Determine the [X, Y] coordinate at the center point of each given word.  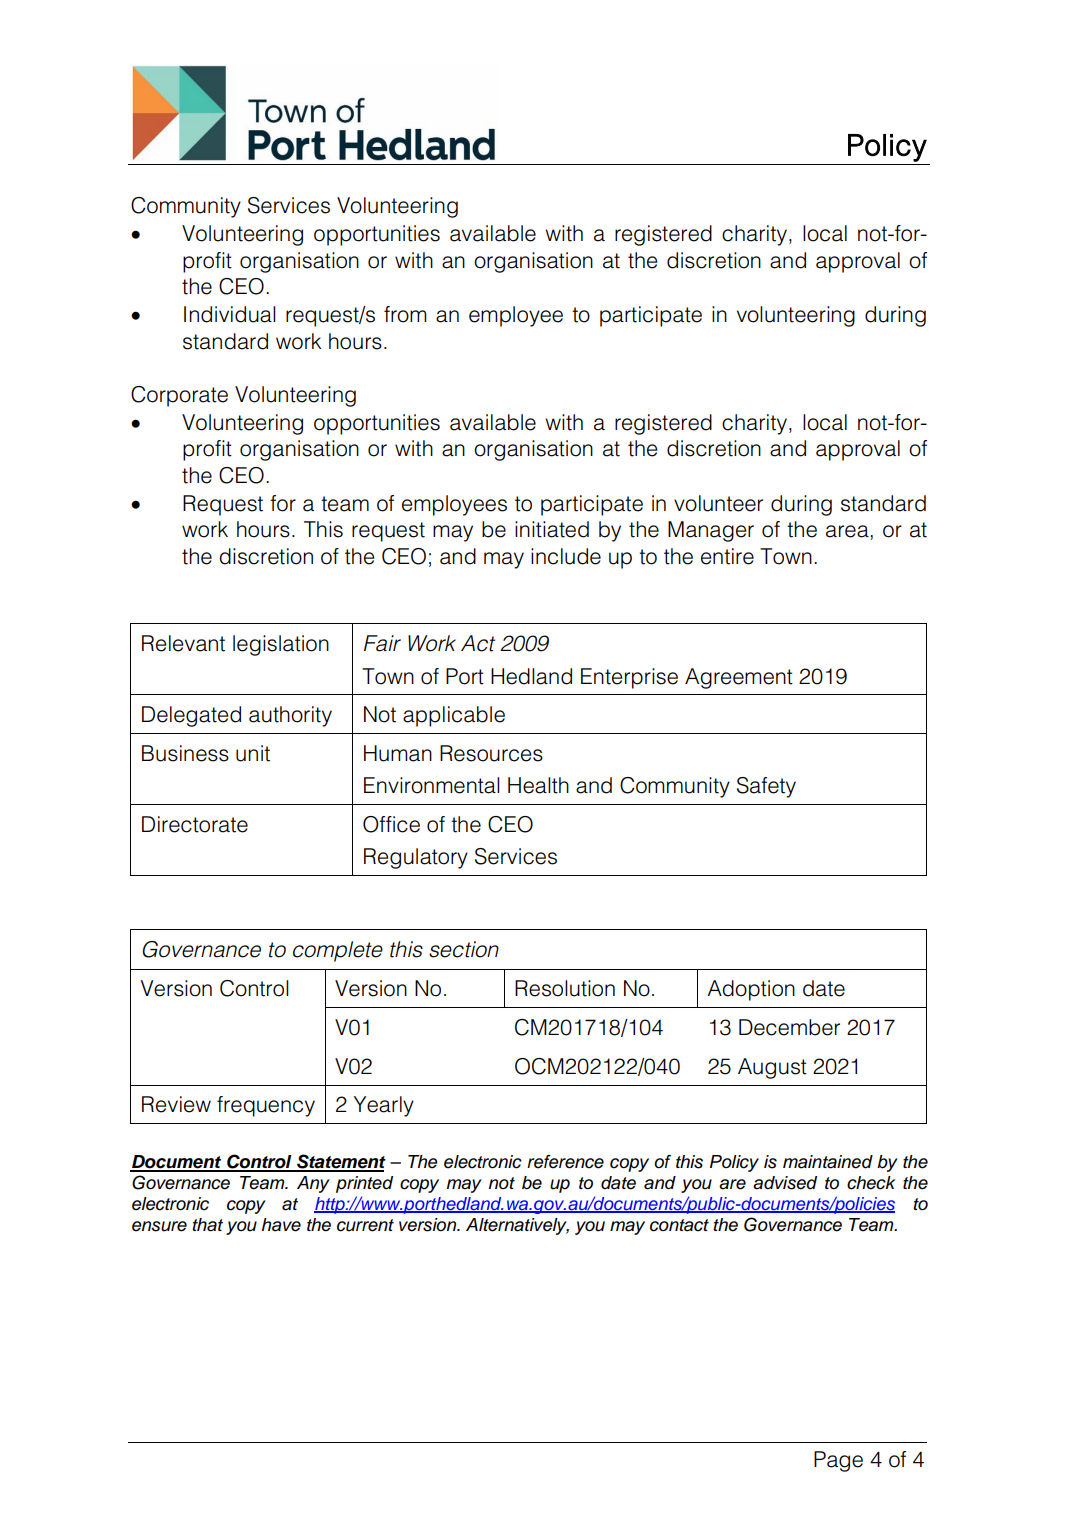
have [281, 1225]
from [405, 314]
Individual [230, 314]
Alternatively [517, 1226]
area [848, 531]
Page [838, 1461]
